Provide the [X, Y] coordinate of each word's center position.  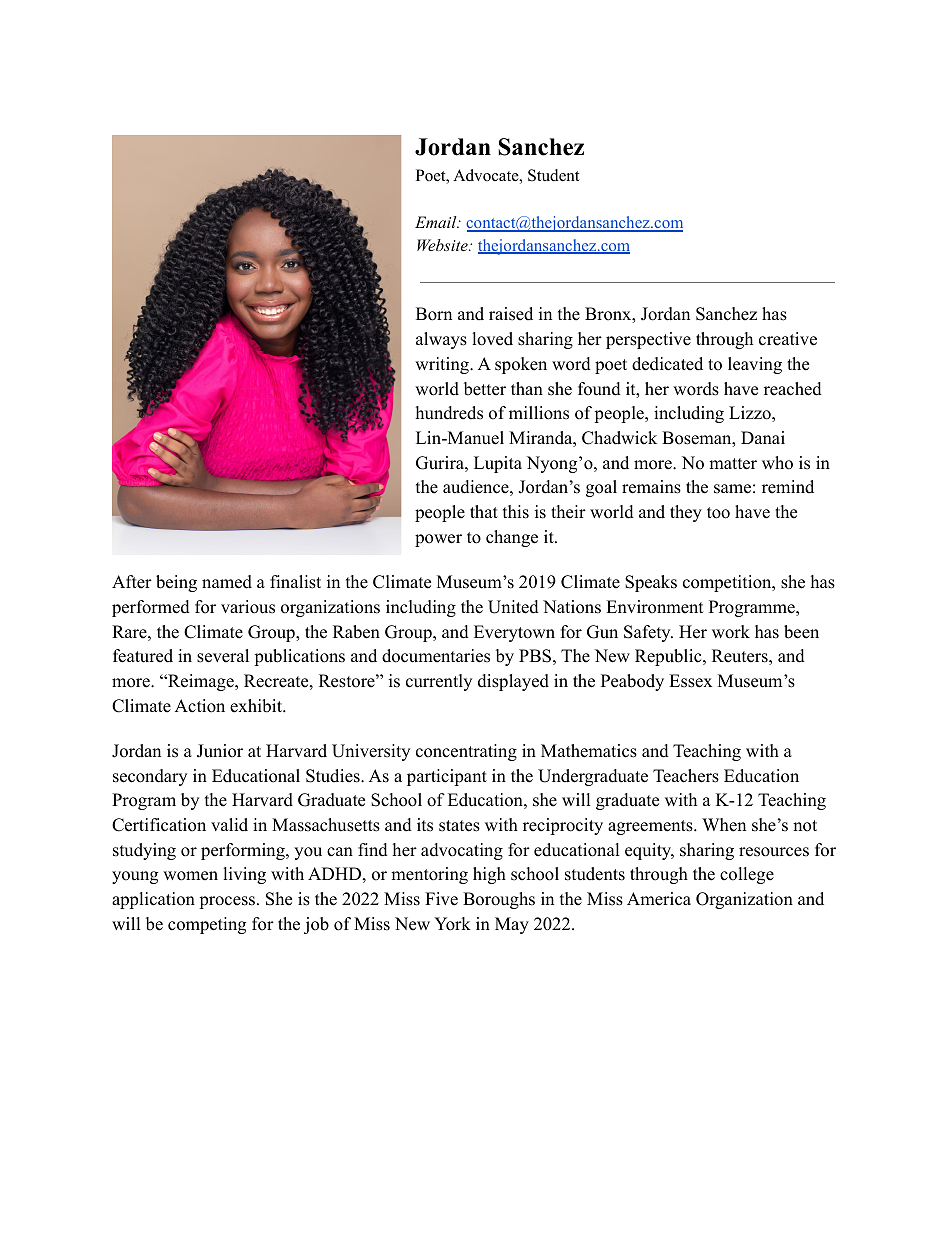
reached [793, 389]
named [227, 582]
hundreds [449, 413]
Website [443, 245]
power [438, 540]
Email [437, 222]
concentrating [466, 752]
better [485, 389]
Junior [220, 751]
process [227, 902]
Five [441, 899]
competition [728, 583]
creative [788, 339]
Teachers [686, 776]
